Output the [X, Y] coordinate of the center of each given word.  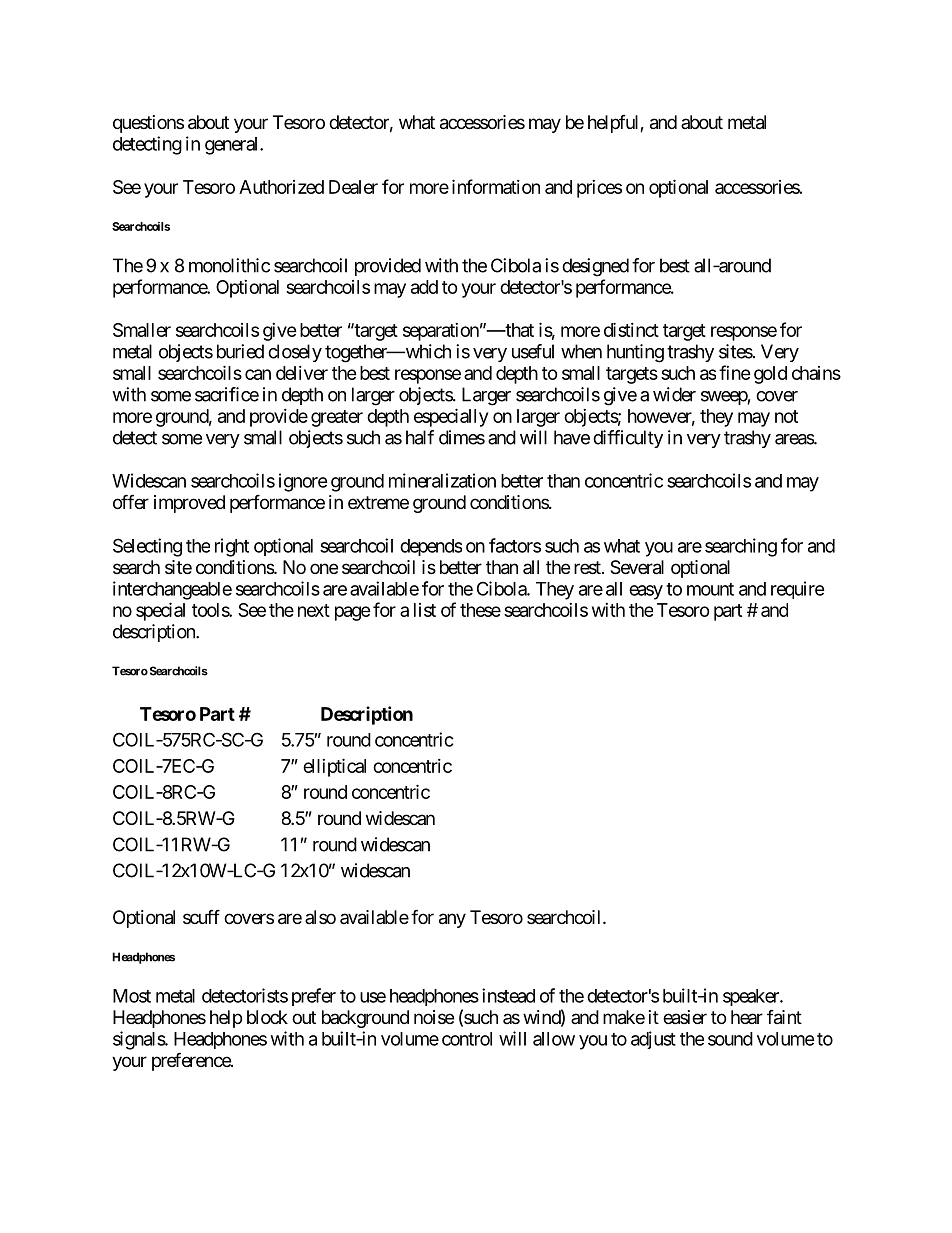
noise [434, 1017]
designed [595, 267]
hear [747, 1017]
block [267, 1017]
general [233, 146]
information [496, 186]
